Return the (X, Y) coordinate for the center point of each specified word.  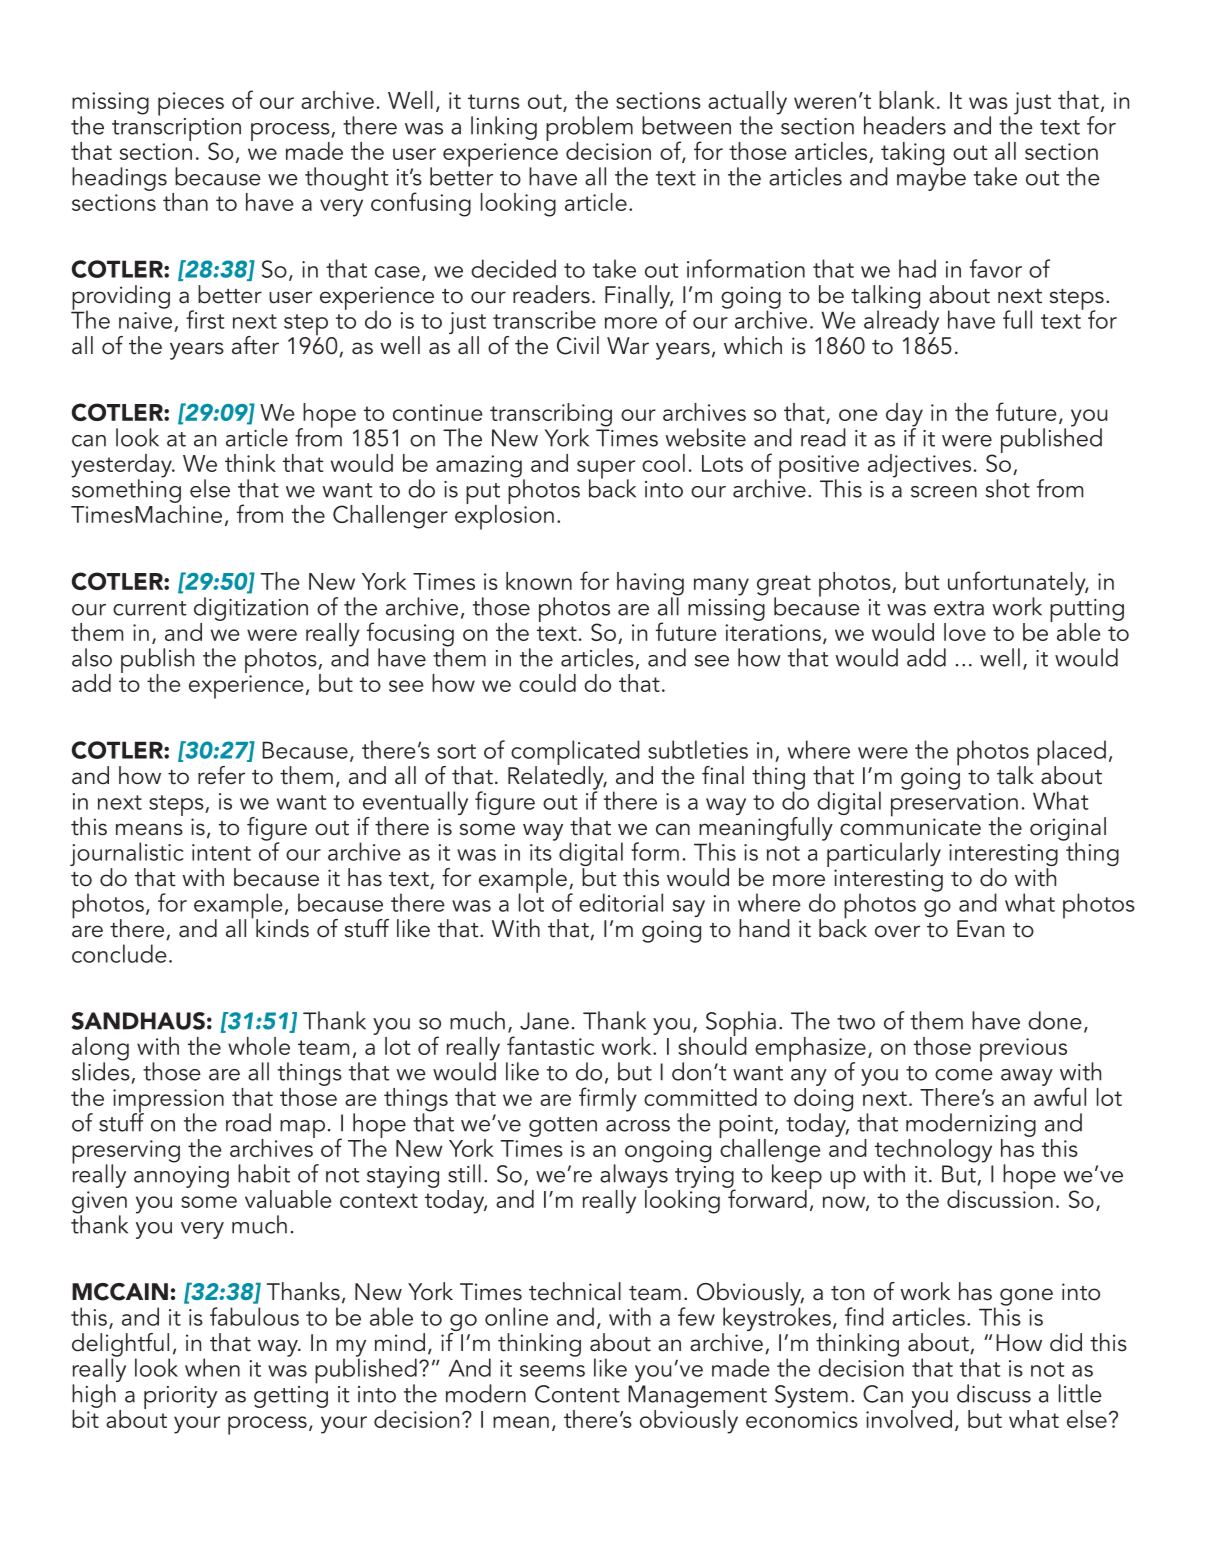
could (547, 683)
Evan (980, 929)
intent (221, 852)
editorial (621, 902)
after (255, 345)
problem (589, 129)
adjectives (919, 466)
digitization (251, 609)
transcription (176, 129)
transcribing (551, 416)
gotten (563, 1127)
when (212, 1367)
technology (933, 1152)
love (965, 632)
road (248, 1122)
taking (912, 155)
